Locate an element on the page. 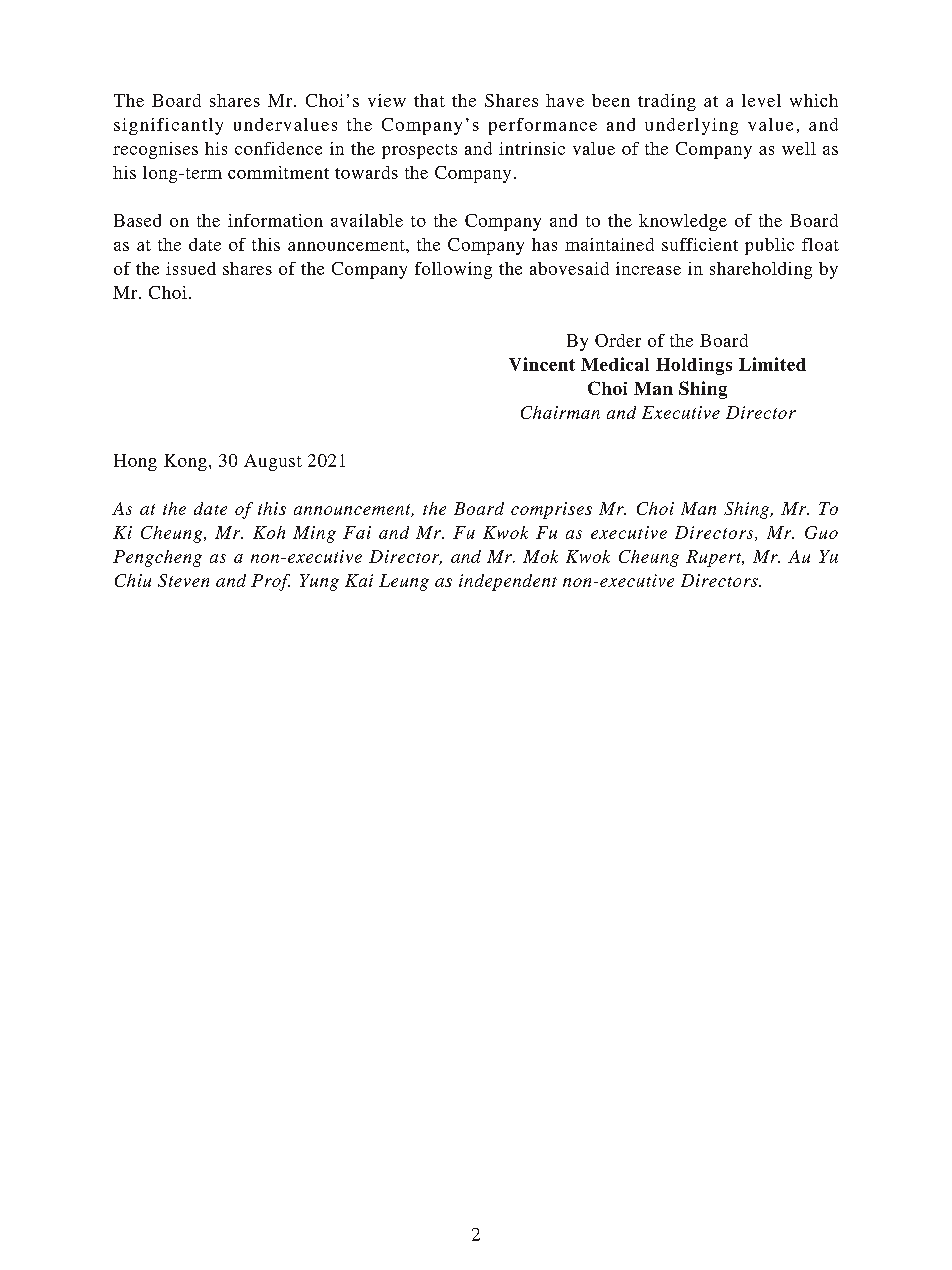 This document has width=952, height=1270. level is located at coordinates (761, 100).
